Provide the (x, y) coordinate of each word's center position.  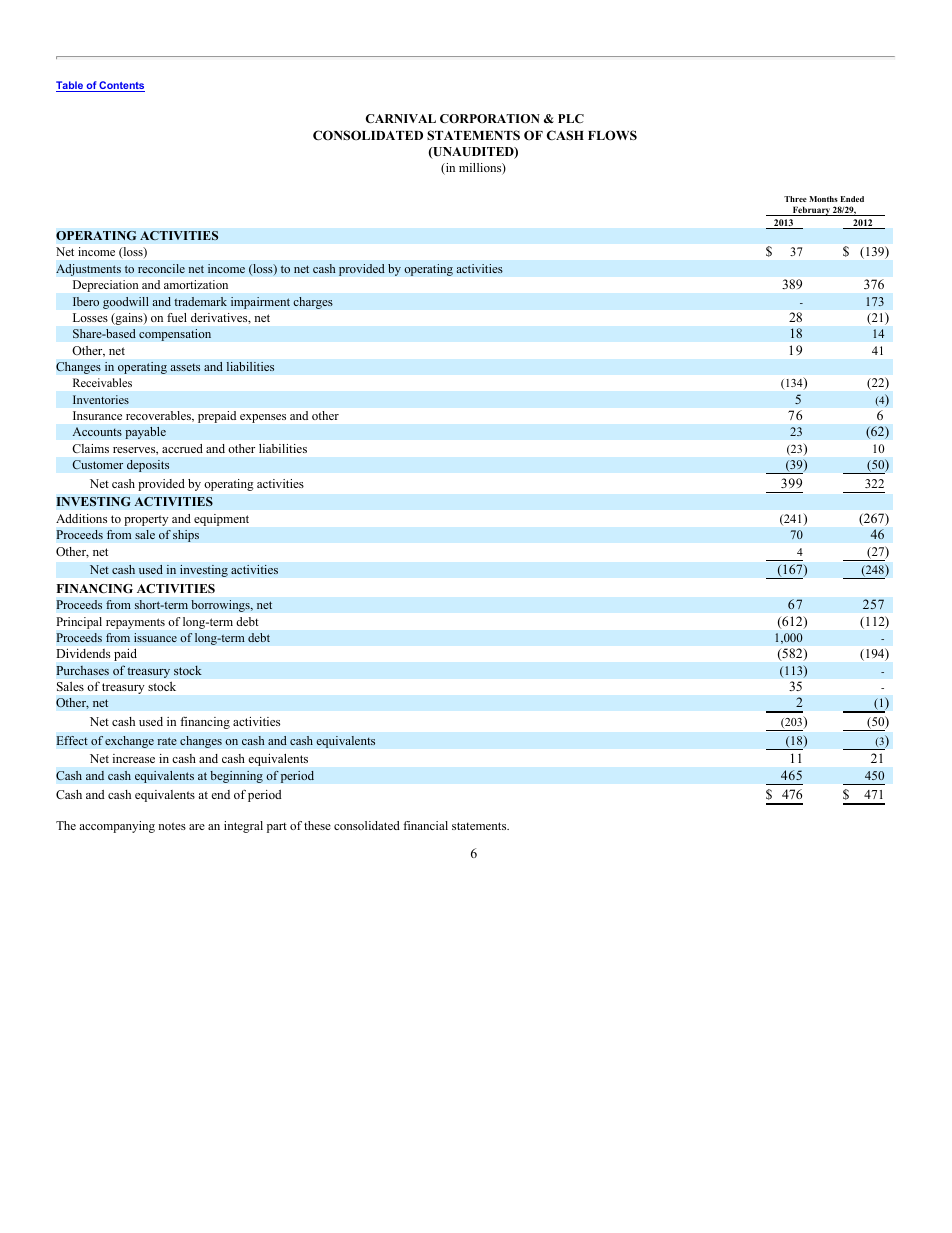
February (811, 211)
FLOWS (612, 135)
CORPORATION (490, 118)
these (317, 825)
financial (425, 825)
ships (186, 536)
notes (172, 826)
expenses (263, 418)
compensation (175, 335)
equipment (221, 520)
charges (313, 303)
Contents (121, 86)
